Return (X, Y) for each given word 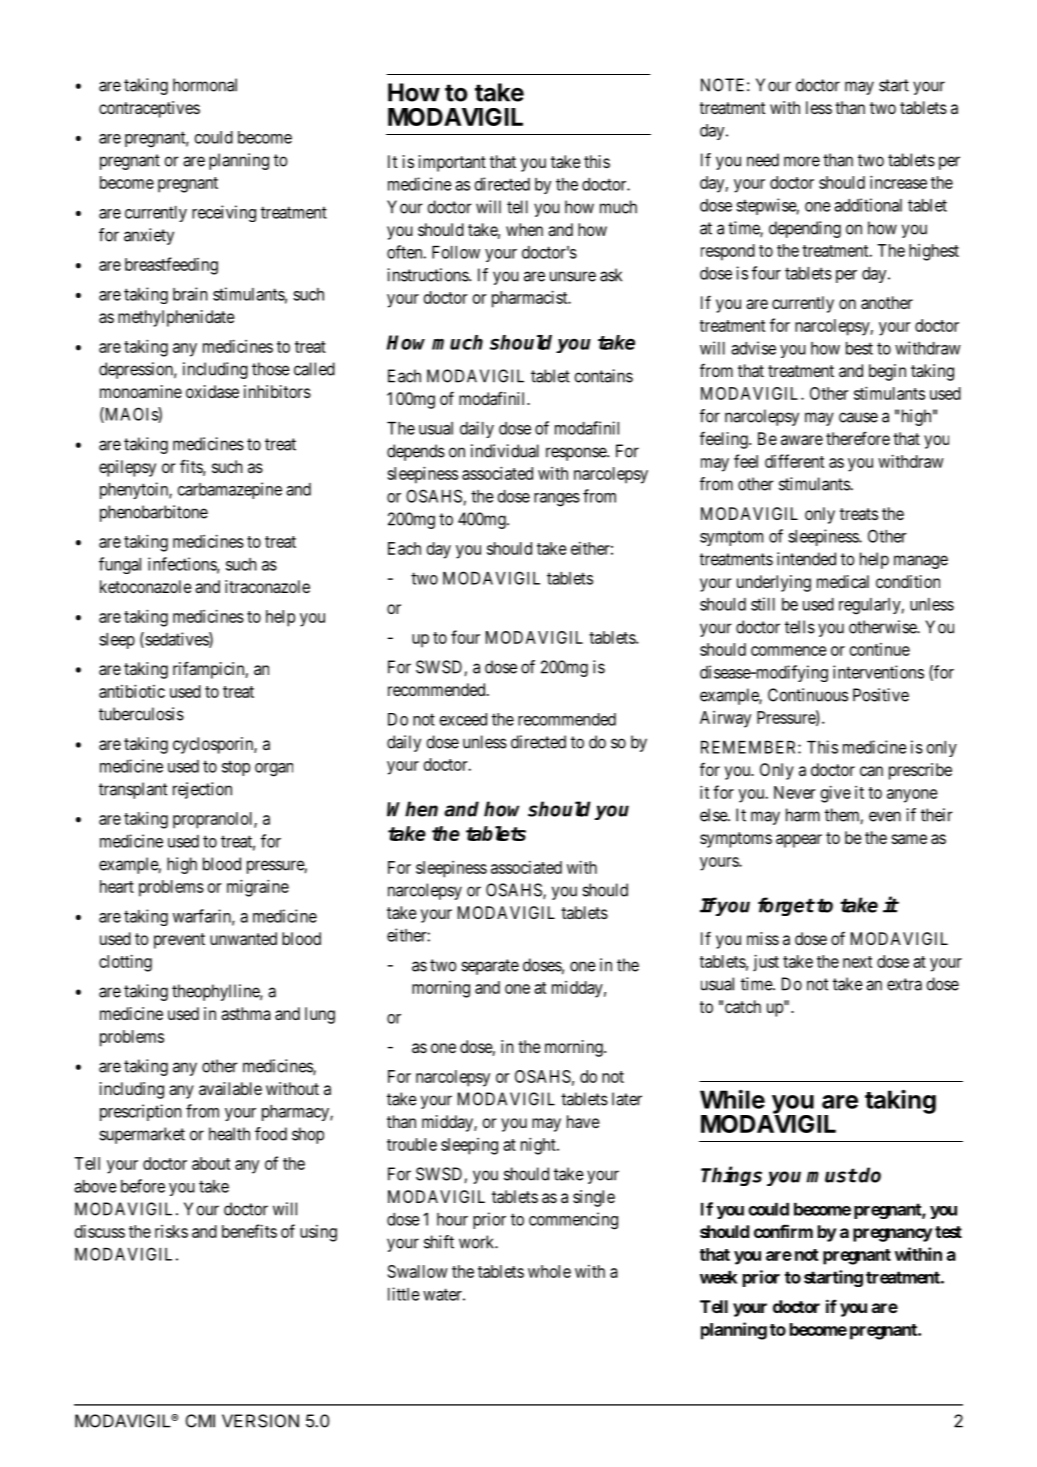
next (857, 962)
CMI (200, 1421)
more (802, 161)
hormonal (205, 85)
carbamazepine (230, 490)
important (452, 163)
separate (490, 967)
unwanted (243, 938)
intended (806, 559)
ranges (557, 500)
